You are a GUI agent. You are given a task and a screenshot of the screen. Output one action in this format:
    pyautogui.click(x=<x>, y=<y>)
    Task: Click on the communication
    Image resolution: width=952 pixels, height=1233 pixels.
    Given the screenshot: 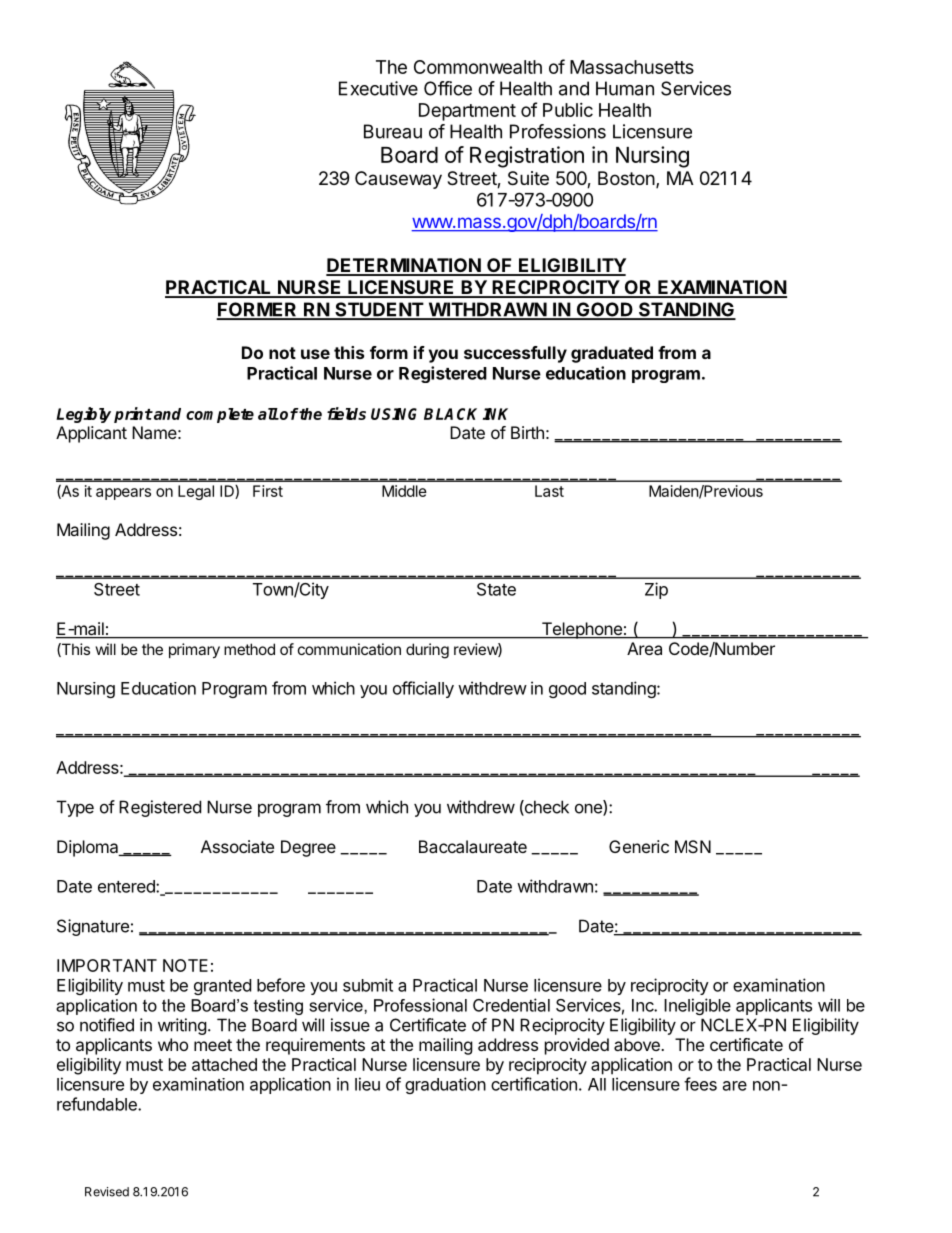 What is the action you would take?
    pyautogui.click(x=349, y=649)
